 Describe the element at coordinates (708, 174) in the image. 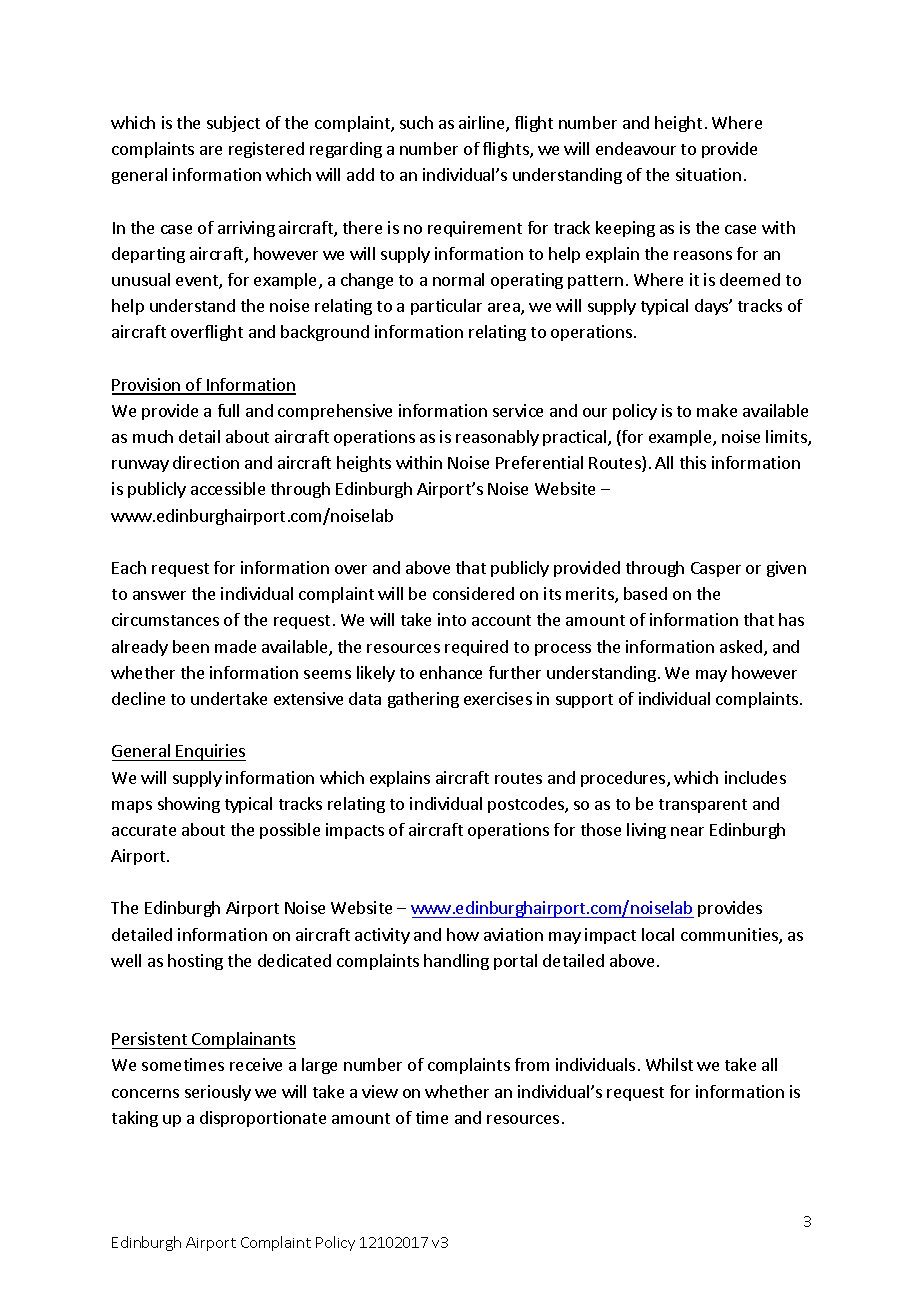

I see `situation` at that location.
